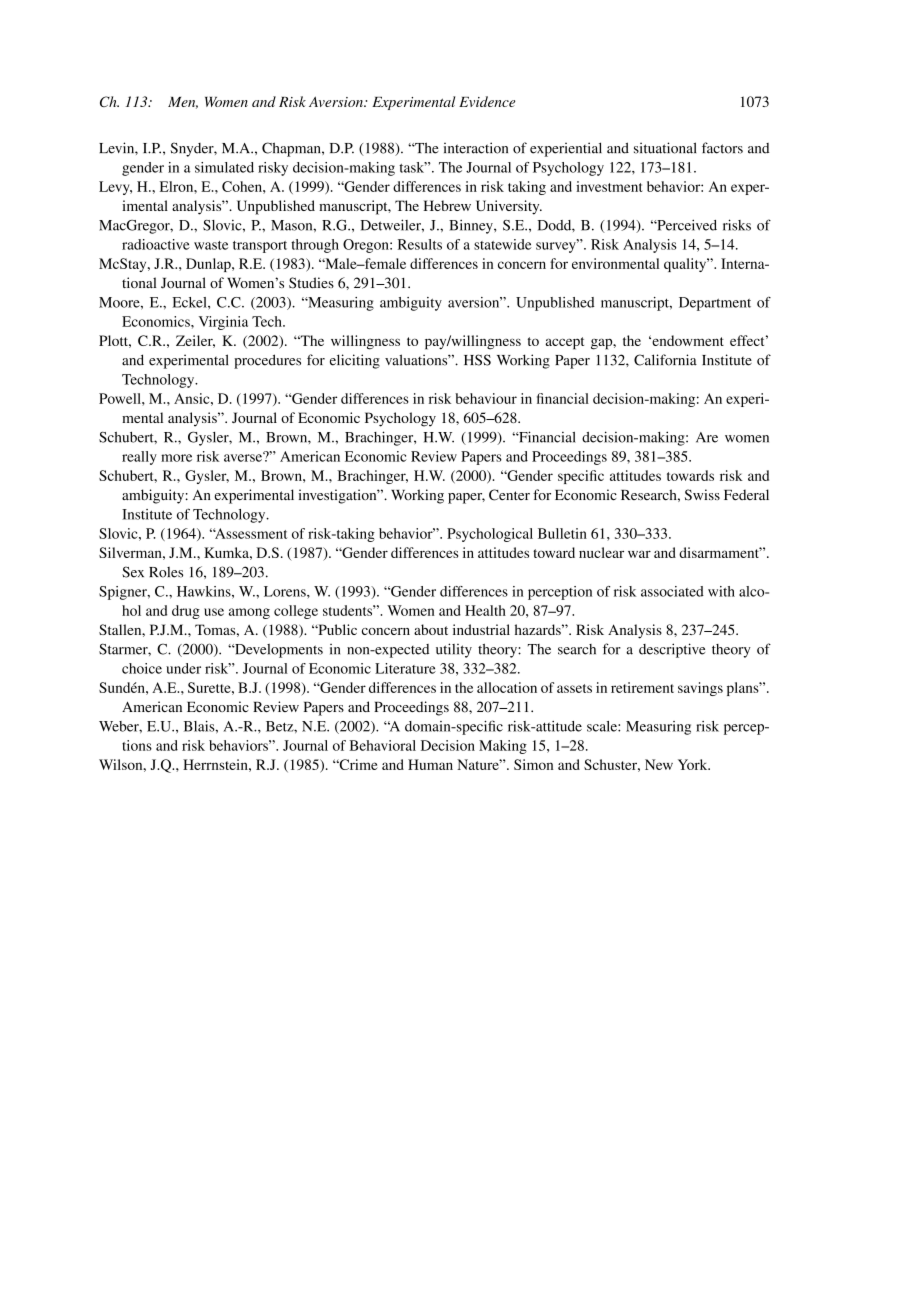 This page has width=905, height=1316. Describe the element at coordinates (430, 764) in the page. I see `Human` at that location.
